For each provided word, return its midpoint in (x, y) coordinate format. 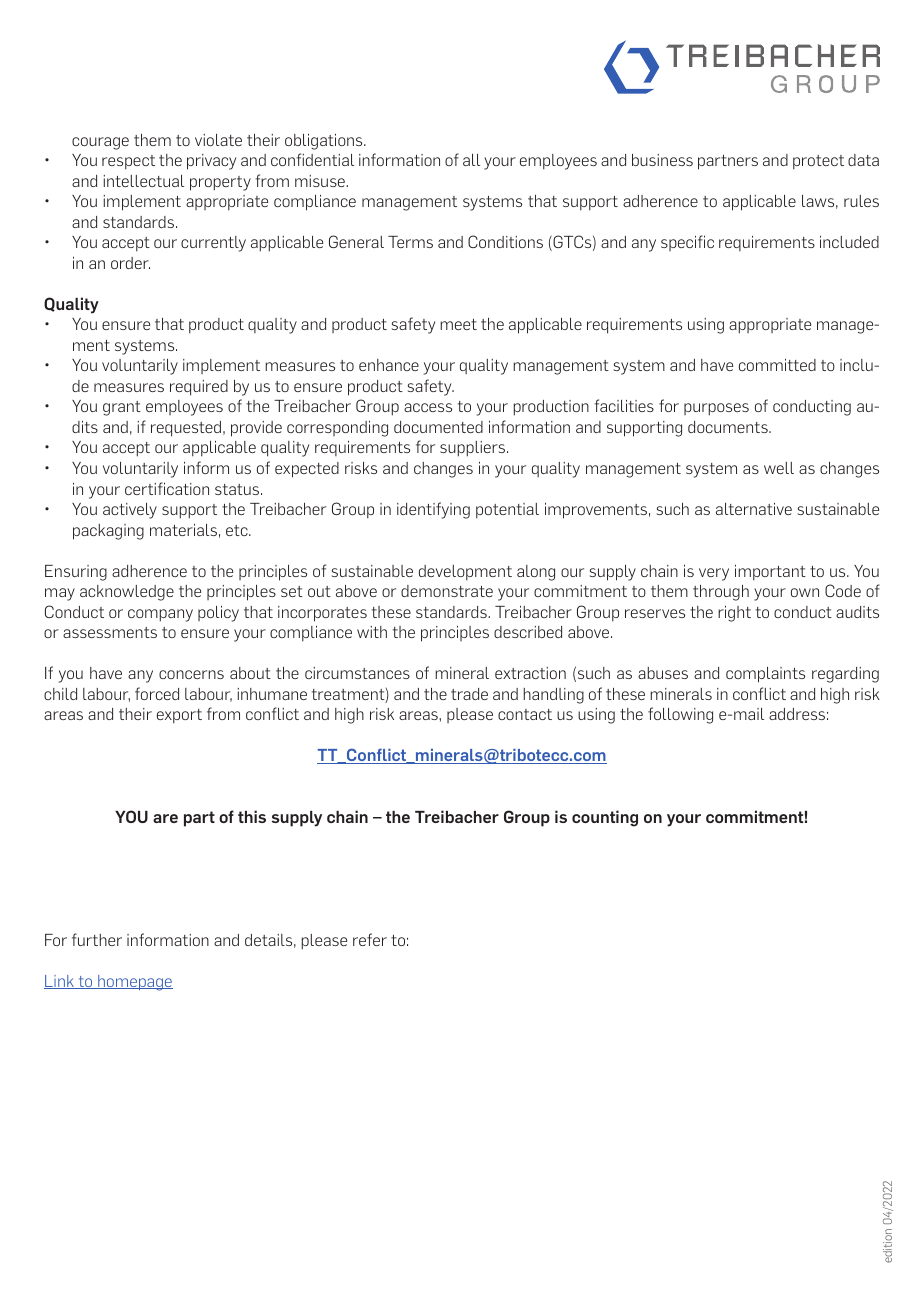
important (770, 573)
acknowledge (127, 593)
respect (128, 162)
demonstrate (447, 591)
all (471, 160)
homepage (134, 983)
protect (818, 162)
